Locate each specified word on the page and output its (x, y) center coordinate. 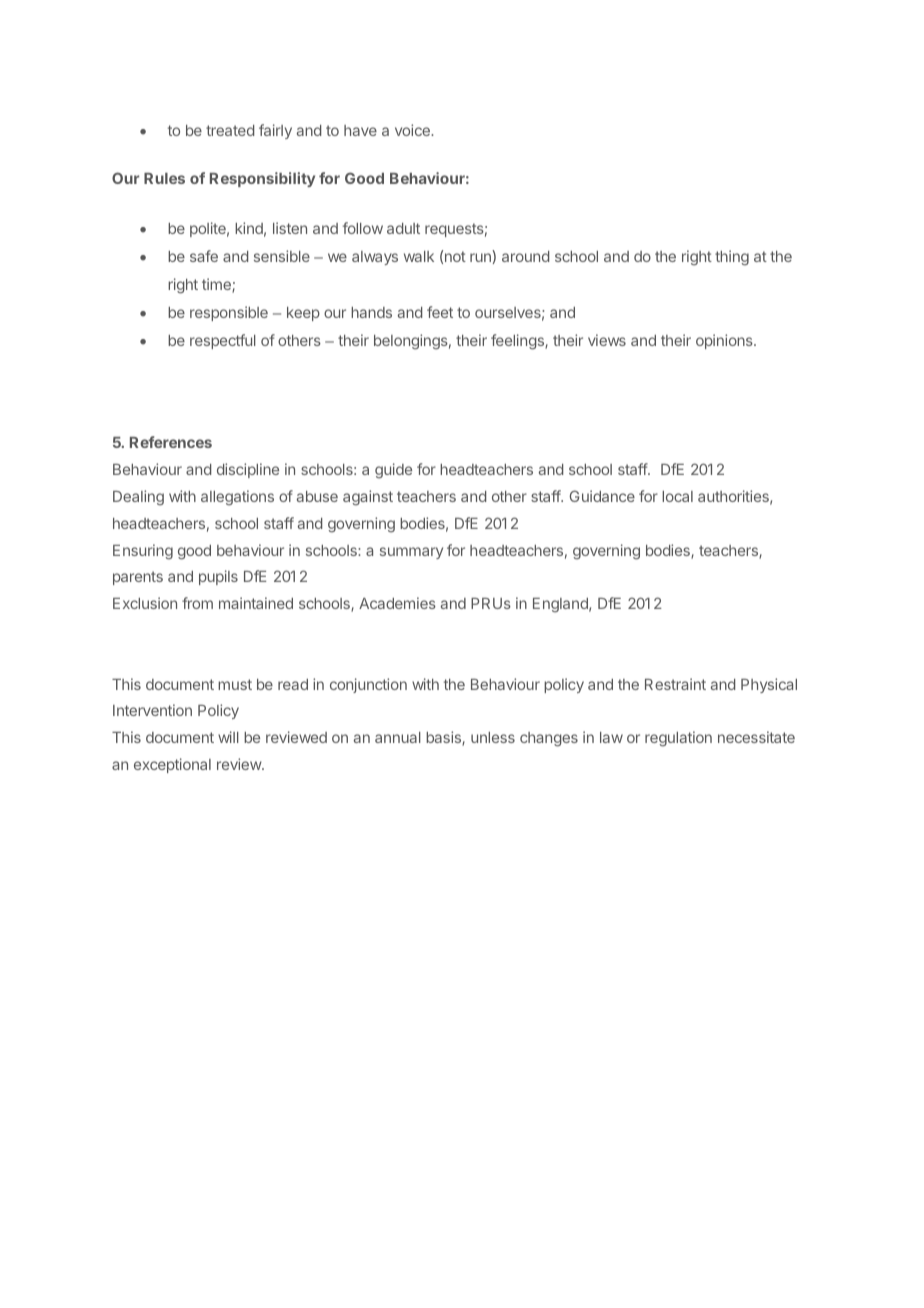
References (171, 442)
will (228, 737)
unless (493, 737)
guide (393, 471)
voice (413, 130)
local (677, 496)
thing (732, 258)
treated (230, 130)
